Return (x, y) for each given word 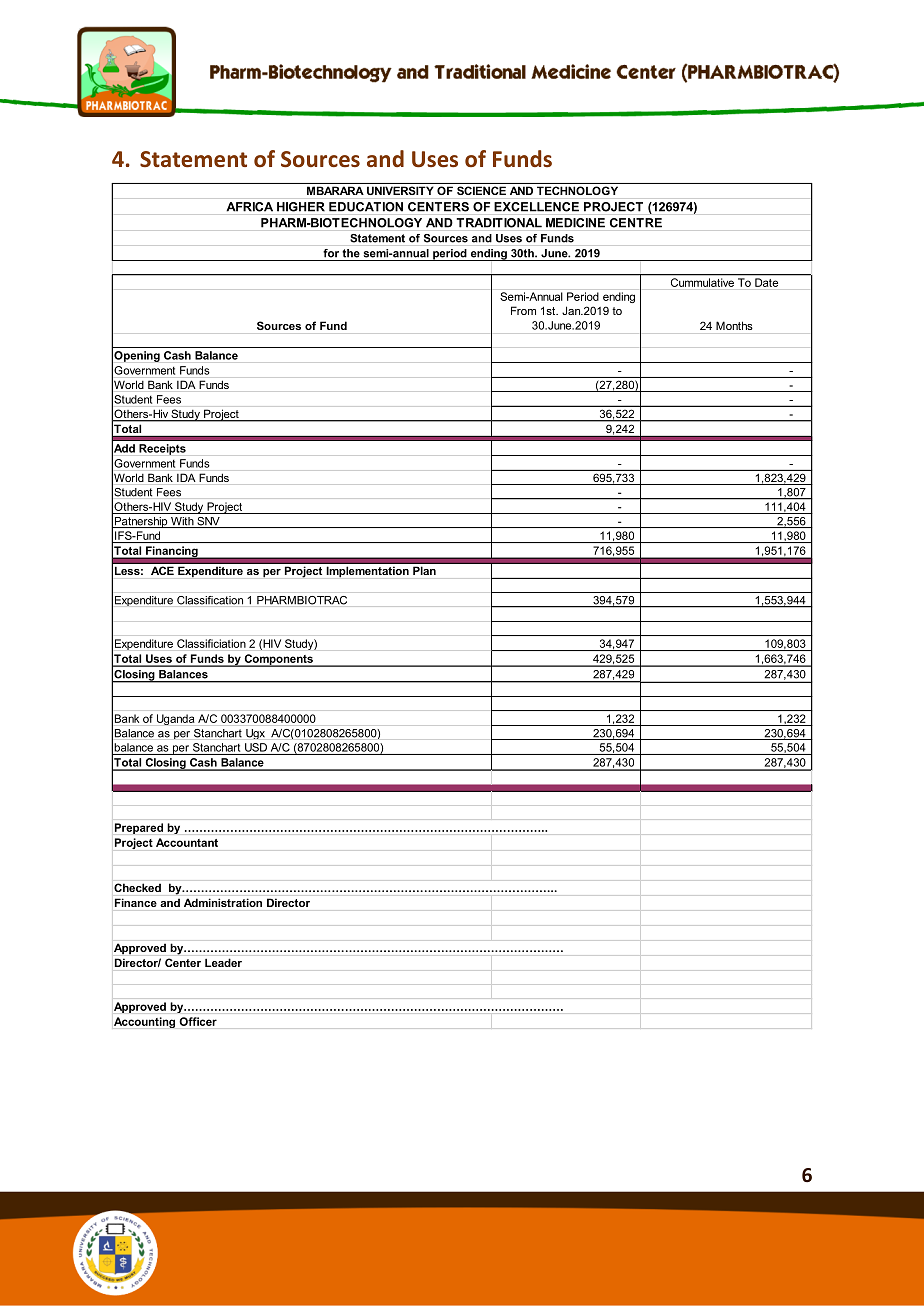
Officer (198, 1021)
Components (278, 660)
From (523, 310)
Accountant (187, 842)
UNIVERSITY (400, 190)
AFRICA (250, 207)
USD (256, 747)
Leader (223, 963)
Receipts (162, 449)
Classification (210, 600)
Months (734, 325)
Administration (223, 903)
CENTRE (636, 223)
